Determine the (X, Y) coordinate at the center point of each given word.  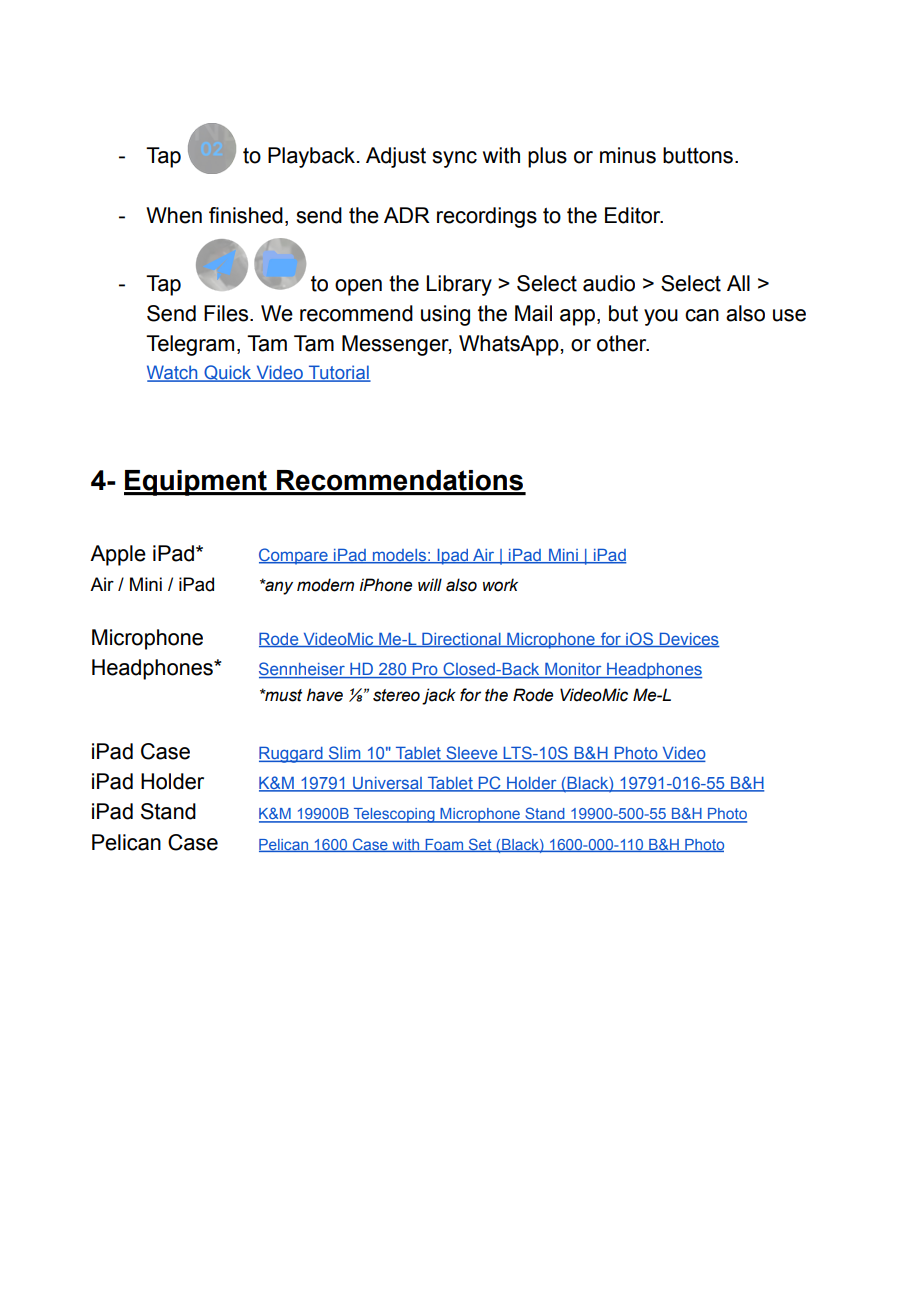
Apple (118, 555)
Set (480, 845)
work (500, 585)
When (174, 215)
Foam (444, 845)
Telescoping (394, 815)
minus (628, 155)
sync (454, 159)
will (430, 584)
